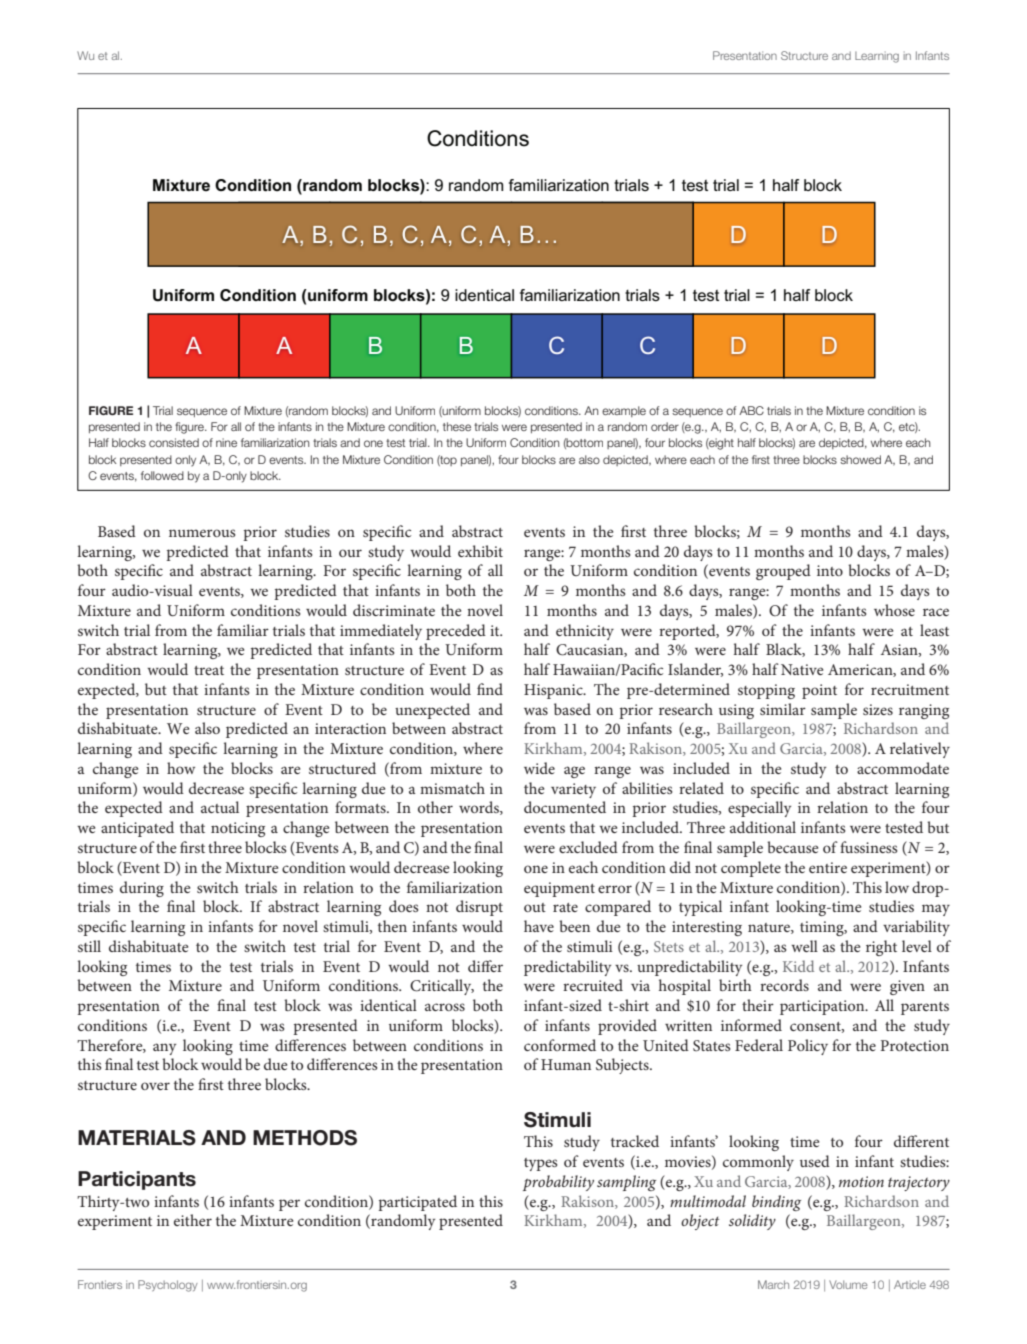  Describe the element at coordinates (142, 889) in the document. I see `during` at that location.
